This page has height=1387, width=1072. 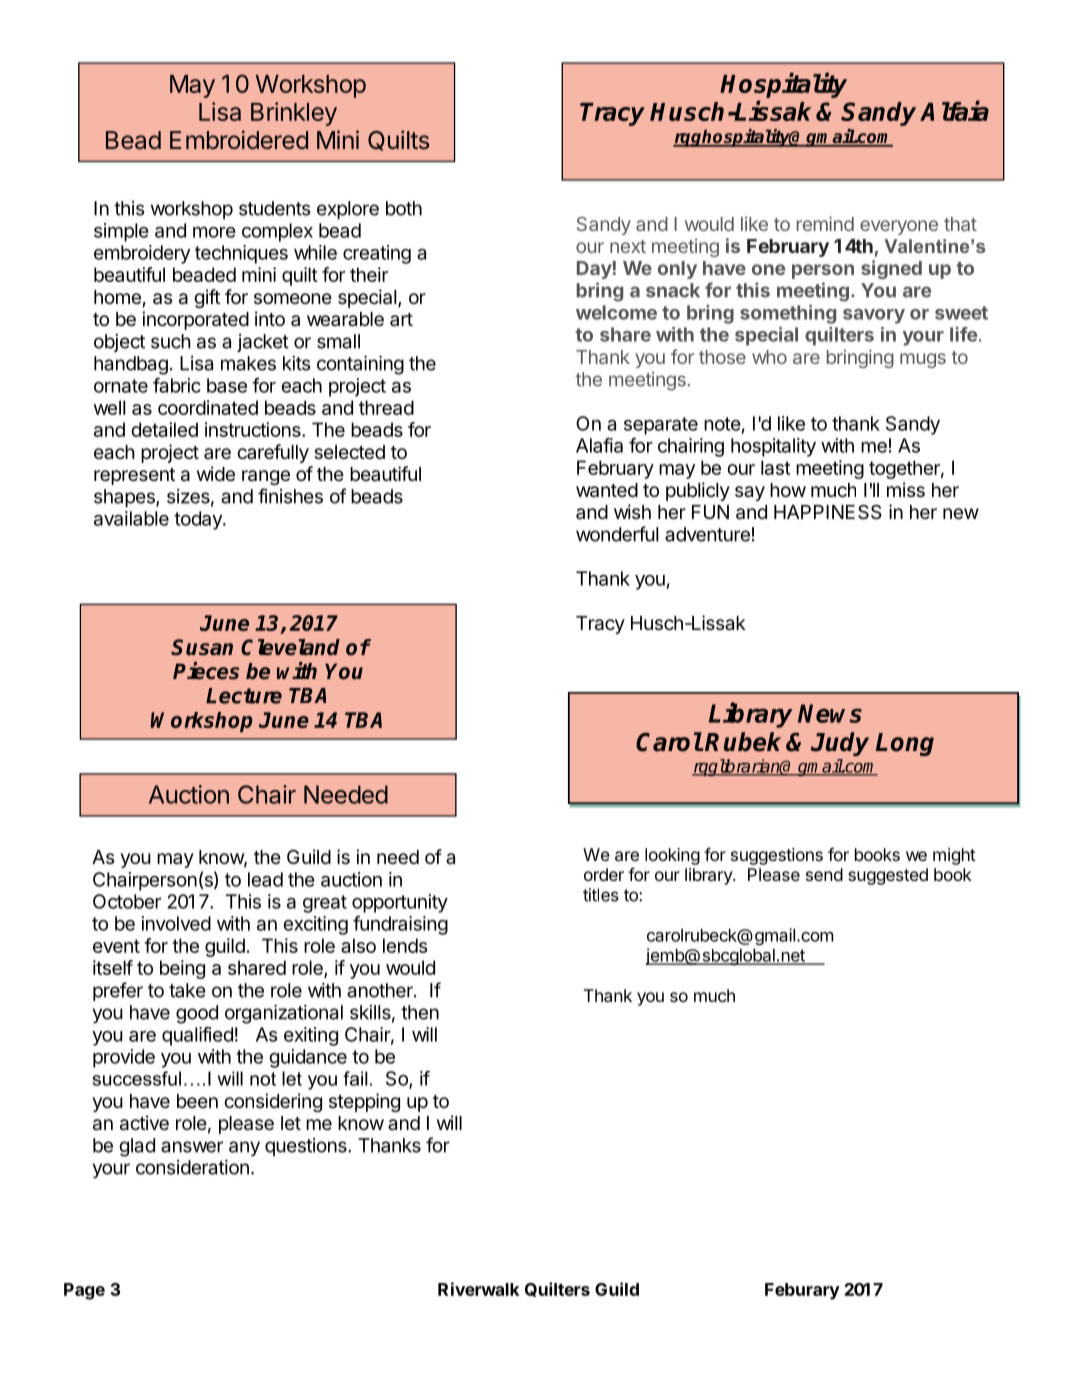 What do you see at coordinates (479, 1289) in the page?
I see `Riverwalk` at bounding box center [479, 1289].
